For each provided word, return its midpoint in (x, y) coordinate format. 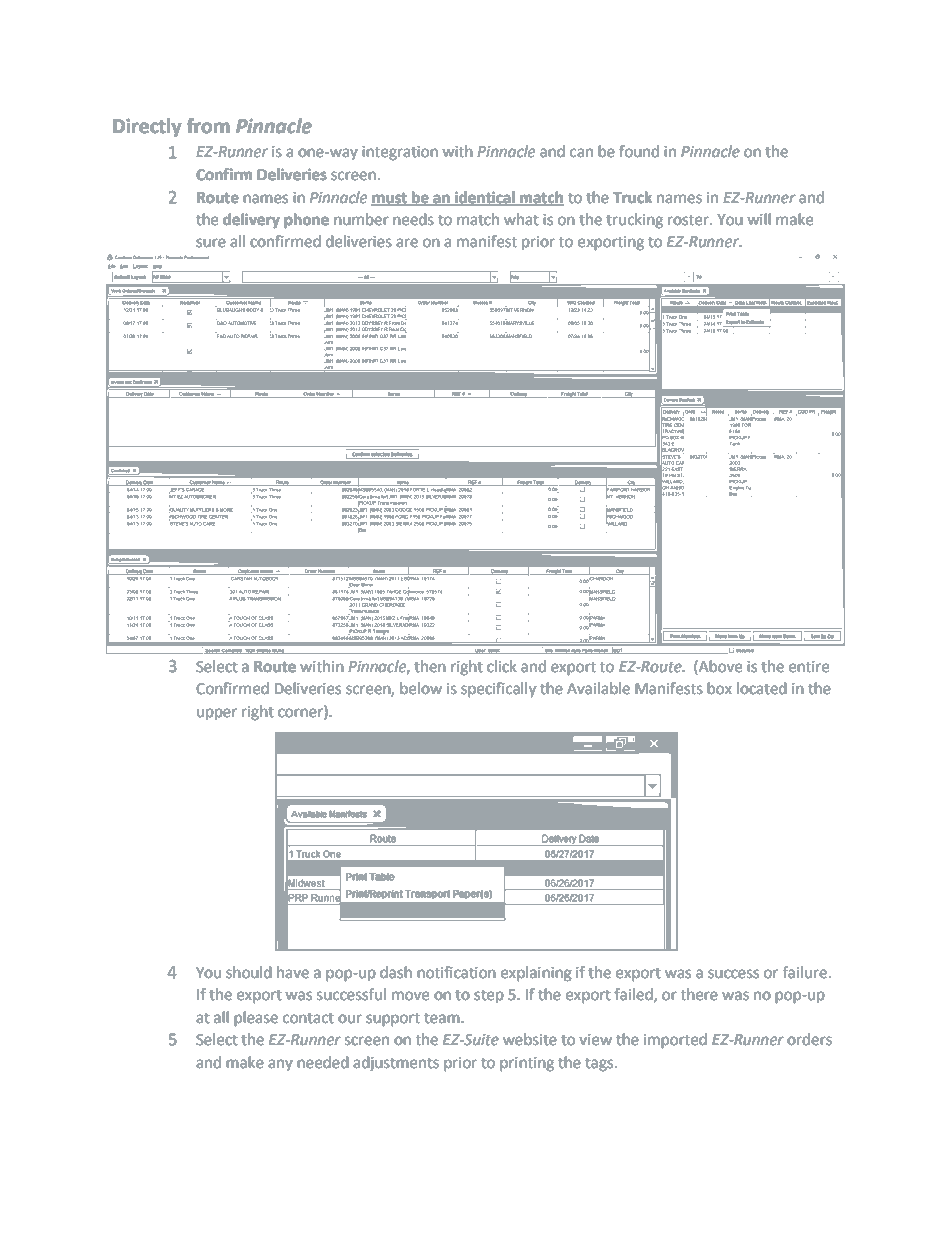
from (208, 126)
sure (211, 243)
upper (217, 714)
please (256, 1019)
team (443, 1018)
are (407, 243)
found (639, 151)
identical (485, 198)
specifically (498, 690)
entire (809, 667)
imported (675, 1041)
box (720, 688)
